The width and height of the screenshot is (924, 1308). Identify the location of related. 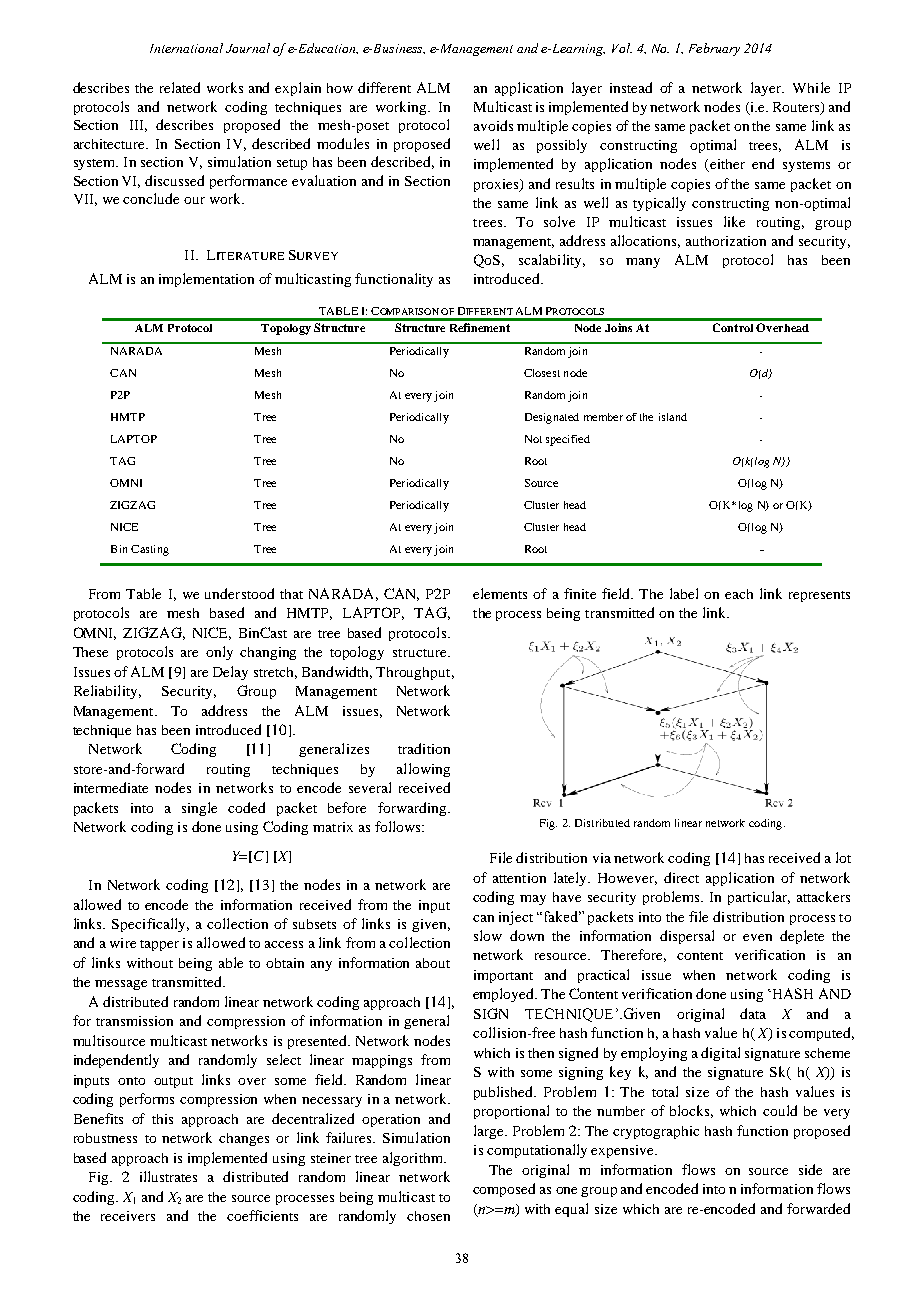
(180, 87).
